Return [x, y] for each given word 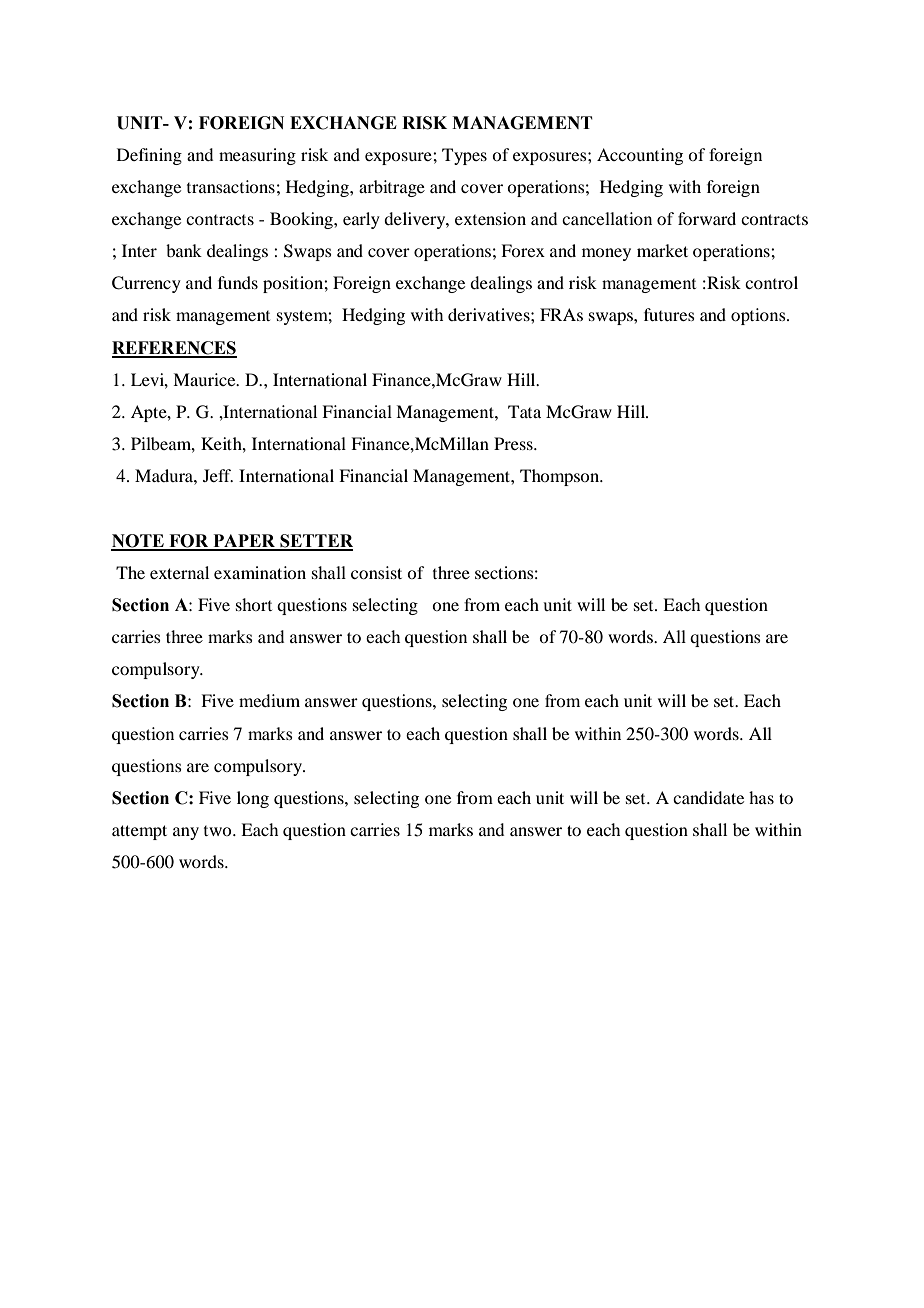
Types [464, 156]
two [219, 831]
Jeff [218, 475]
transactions [231, 186]
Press [514, 443]
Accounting [640, 156]
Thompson [561, 477]
